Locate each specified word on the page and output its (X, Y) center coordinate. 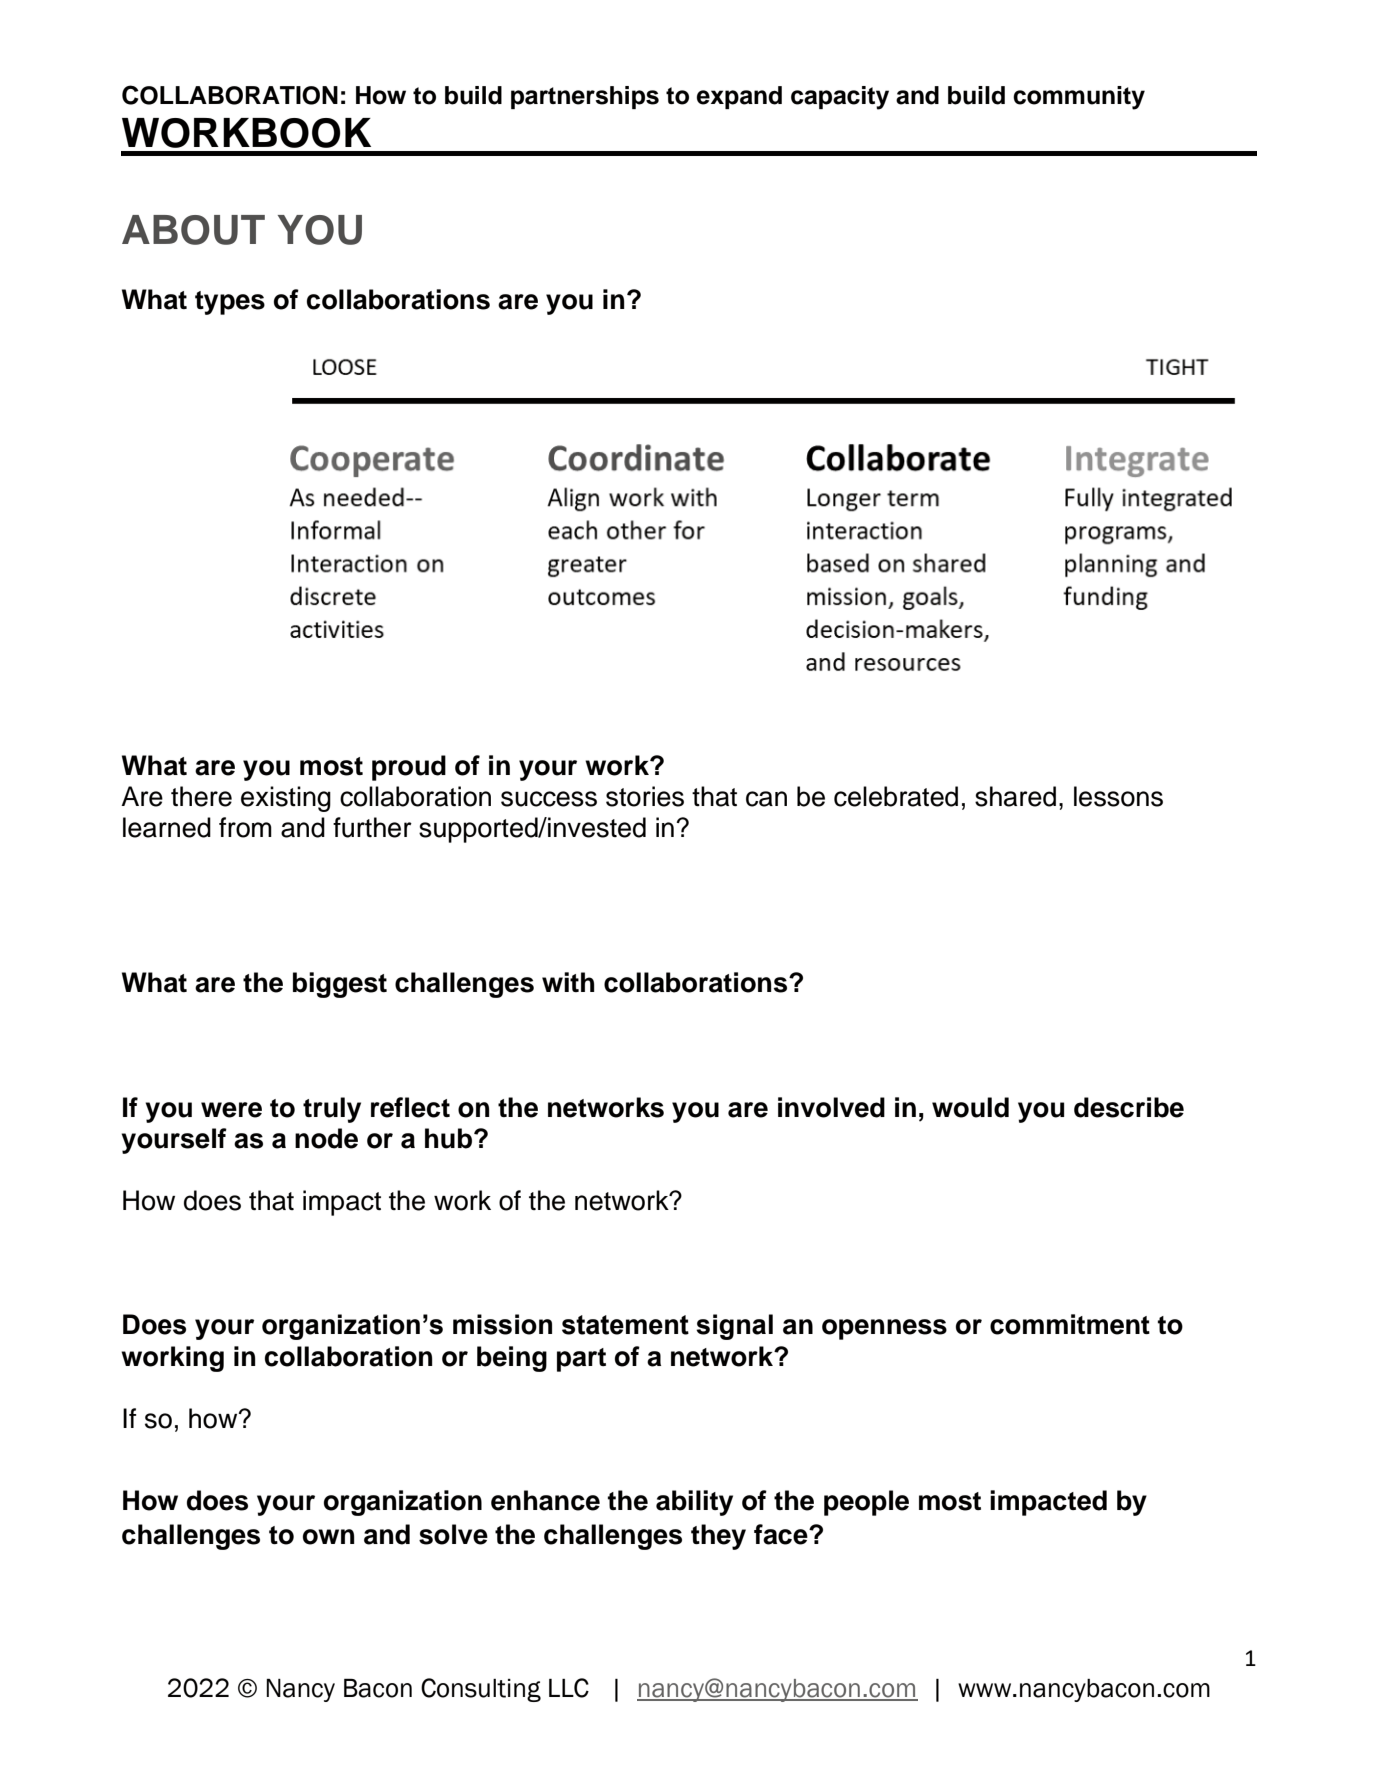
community (1079, 98)
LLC (569, 1688)
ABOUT (193, 230)
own (329, 1537)
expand (739, 97)
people (866, 1503)
